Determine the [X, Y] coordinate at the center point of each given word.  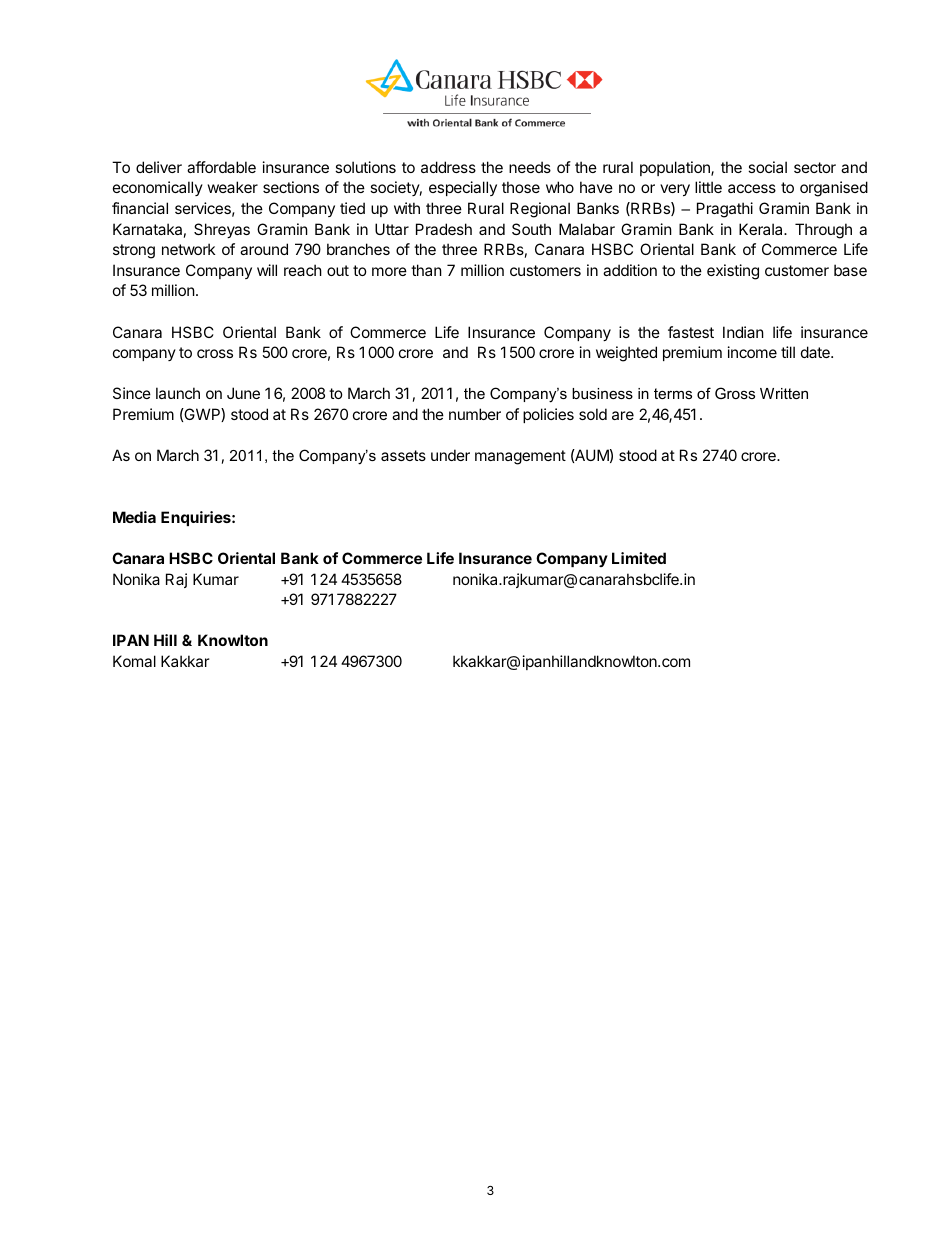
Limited [639, 558]
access [752, 188]
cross [215, 353]
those [521, 187]
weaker [233, 187]
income [752, 352]
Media [134, 517]
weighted [626, 354]
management [520, 457]
